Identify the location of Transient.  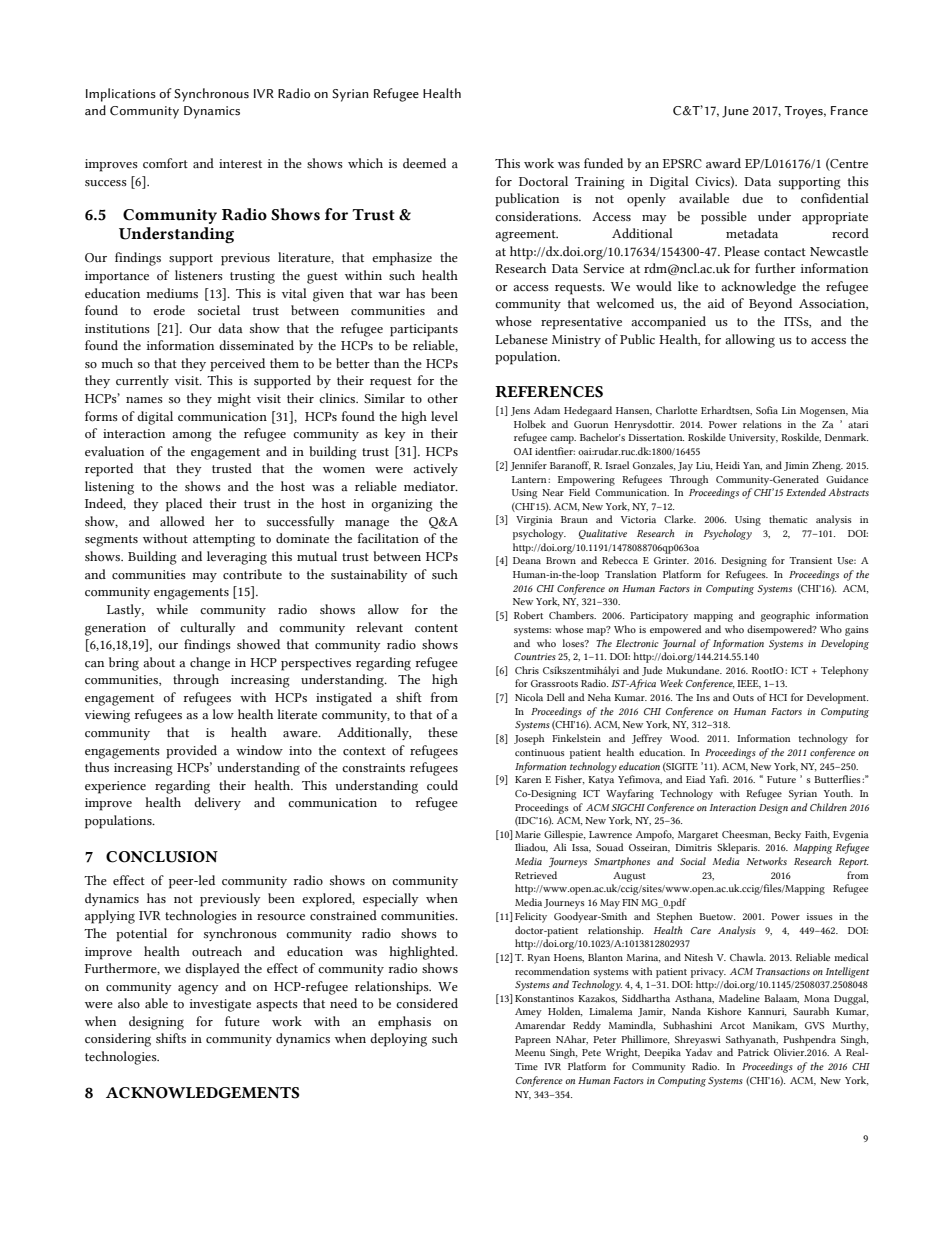
(810, 560).
